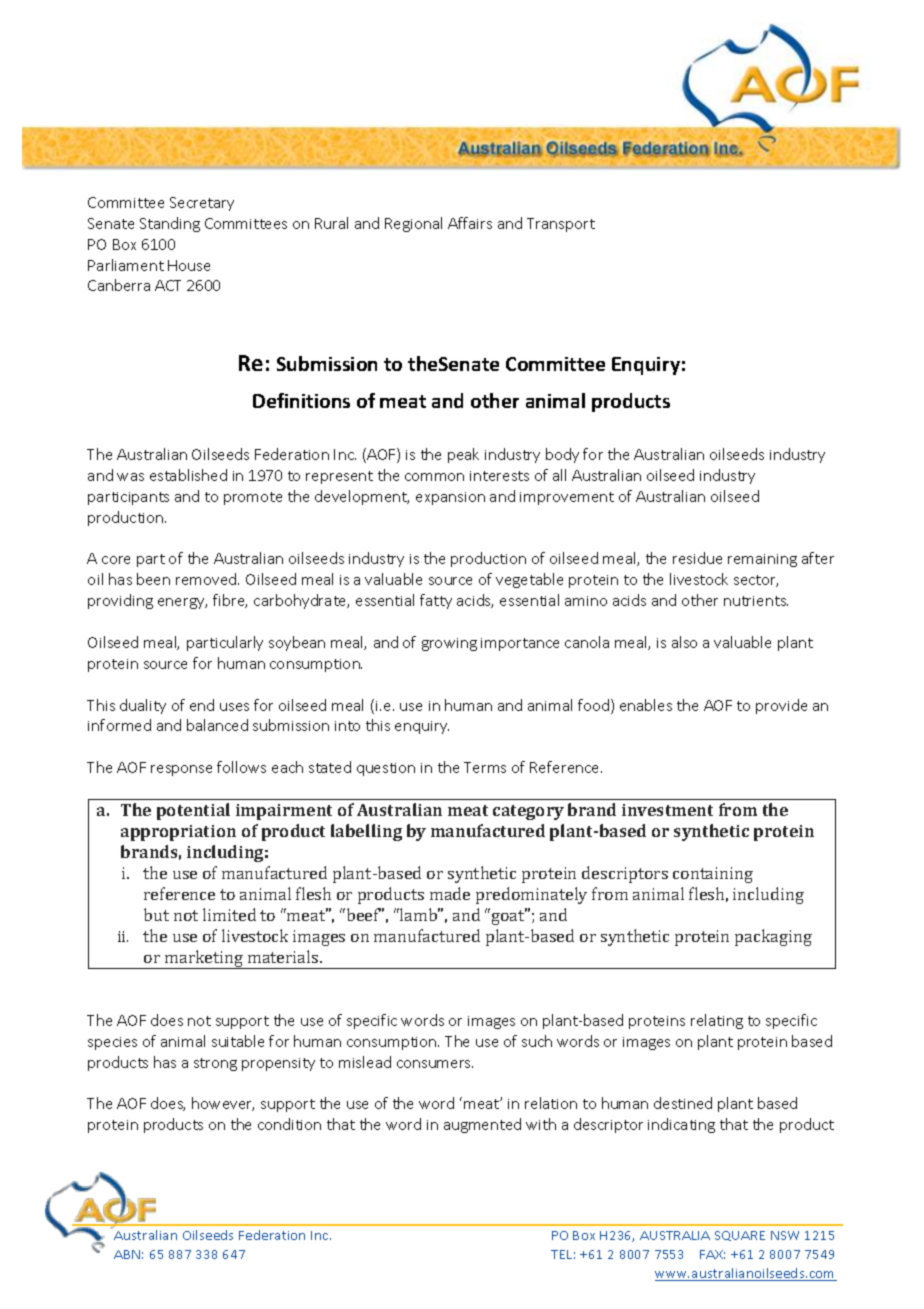  Describe the element at coordinates (470, 223) in the screenshot. I see `Affairs` at that location.
